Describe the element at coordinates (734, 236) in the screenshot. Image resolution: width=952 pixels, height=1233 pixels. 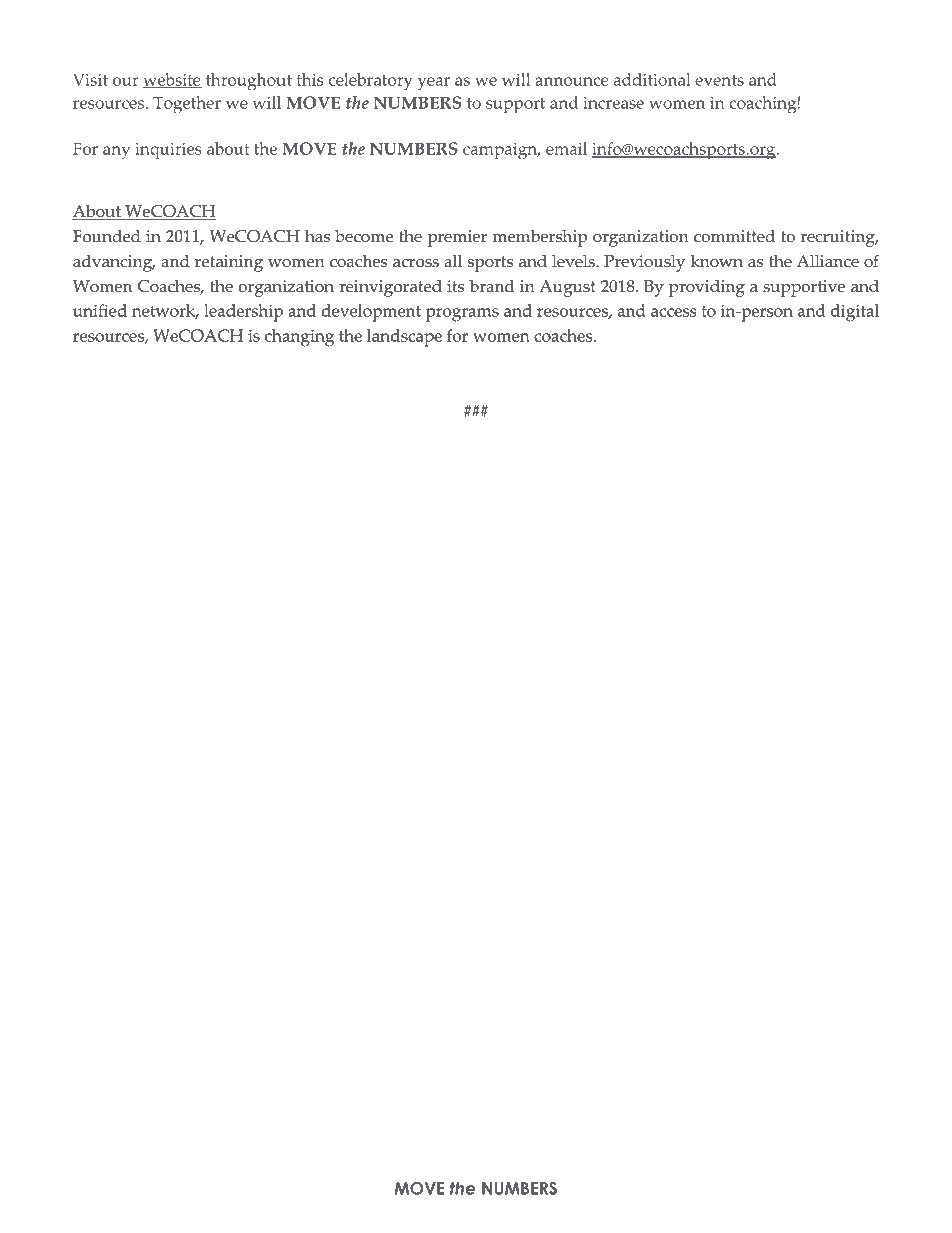
I see `committed` at that location.
